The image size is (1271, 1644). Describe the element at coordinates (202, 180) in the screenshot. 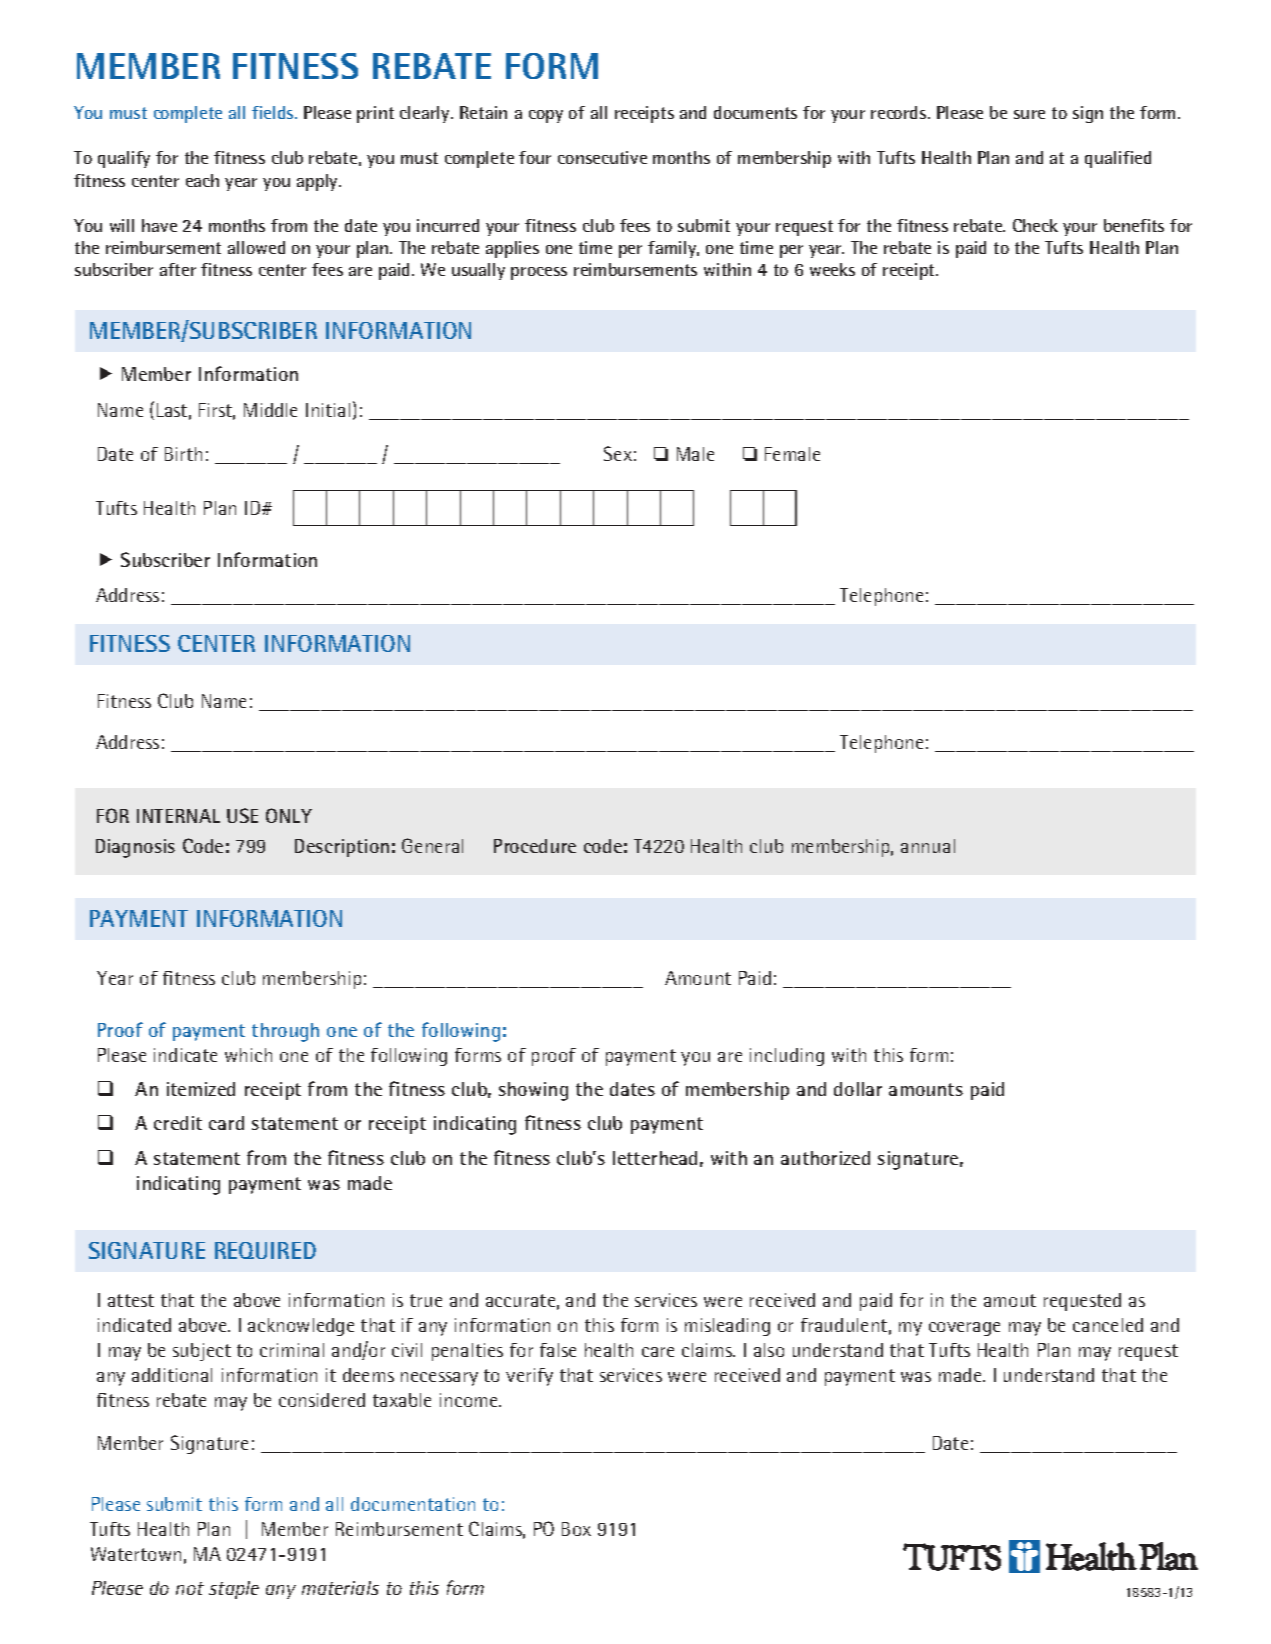

I see `each` at that location.
